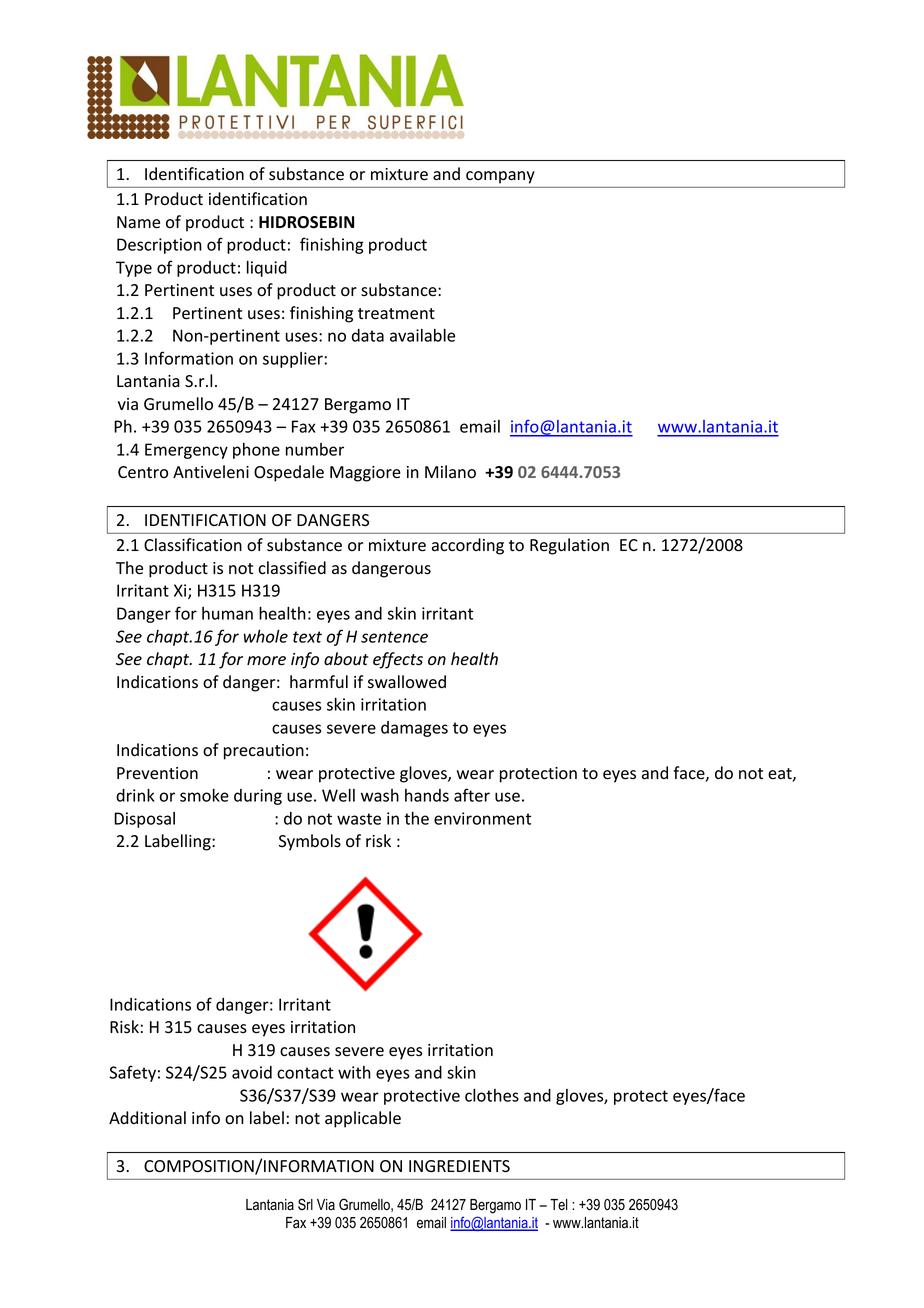 The width and height of the page is (924, 1308). Describe the element at coordinates (144, 820) in the page. I see `Disposal` at that location.
